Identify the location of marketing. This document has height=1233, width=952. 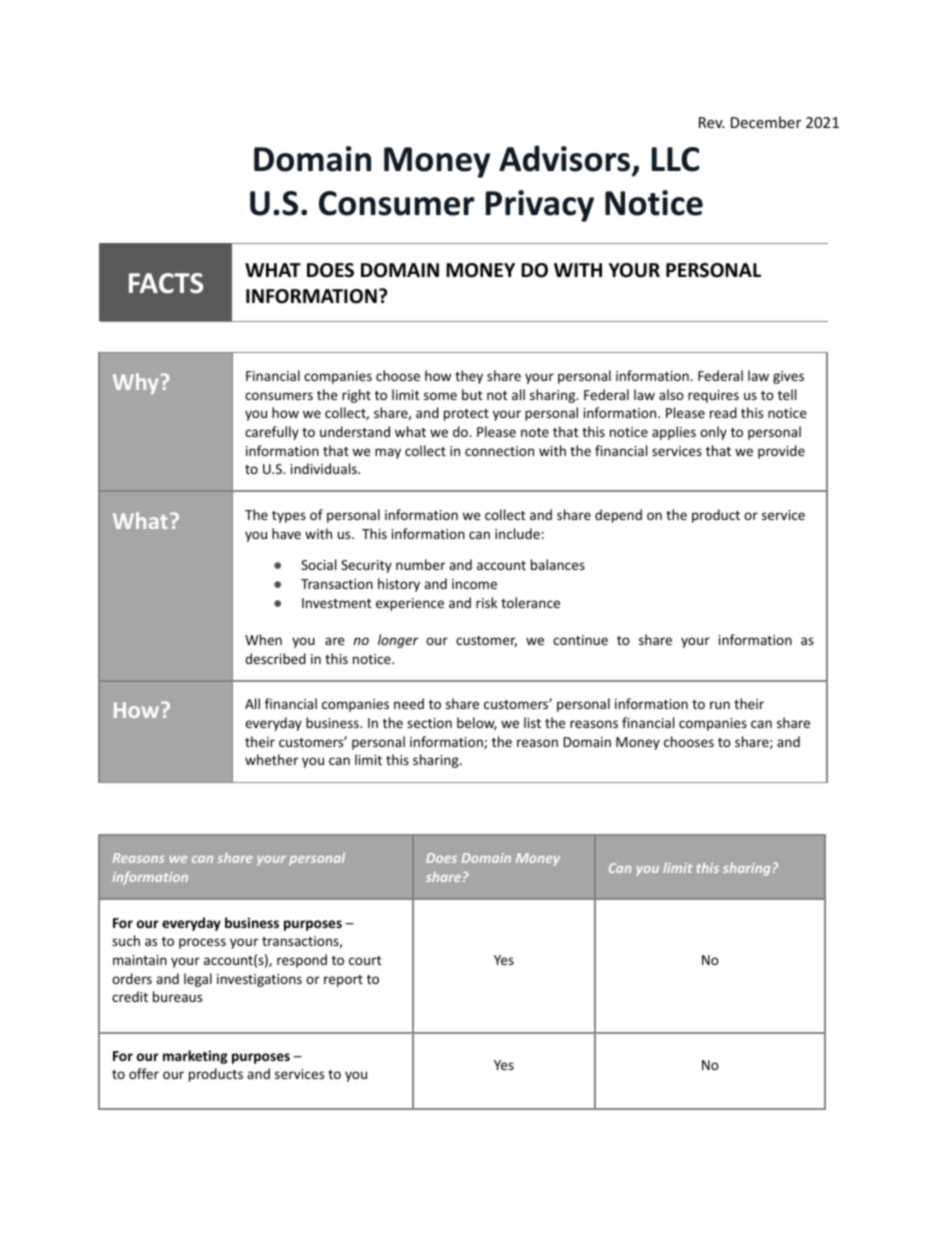
(195, 1057).
